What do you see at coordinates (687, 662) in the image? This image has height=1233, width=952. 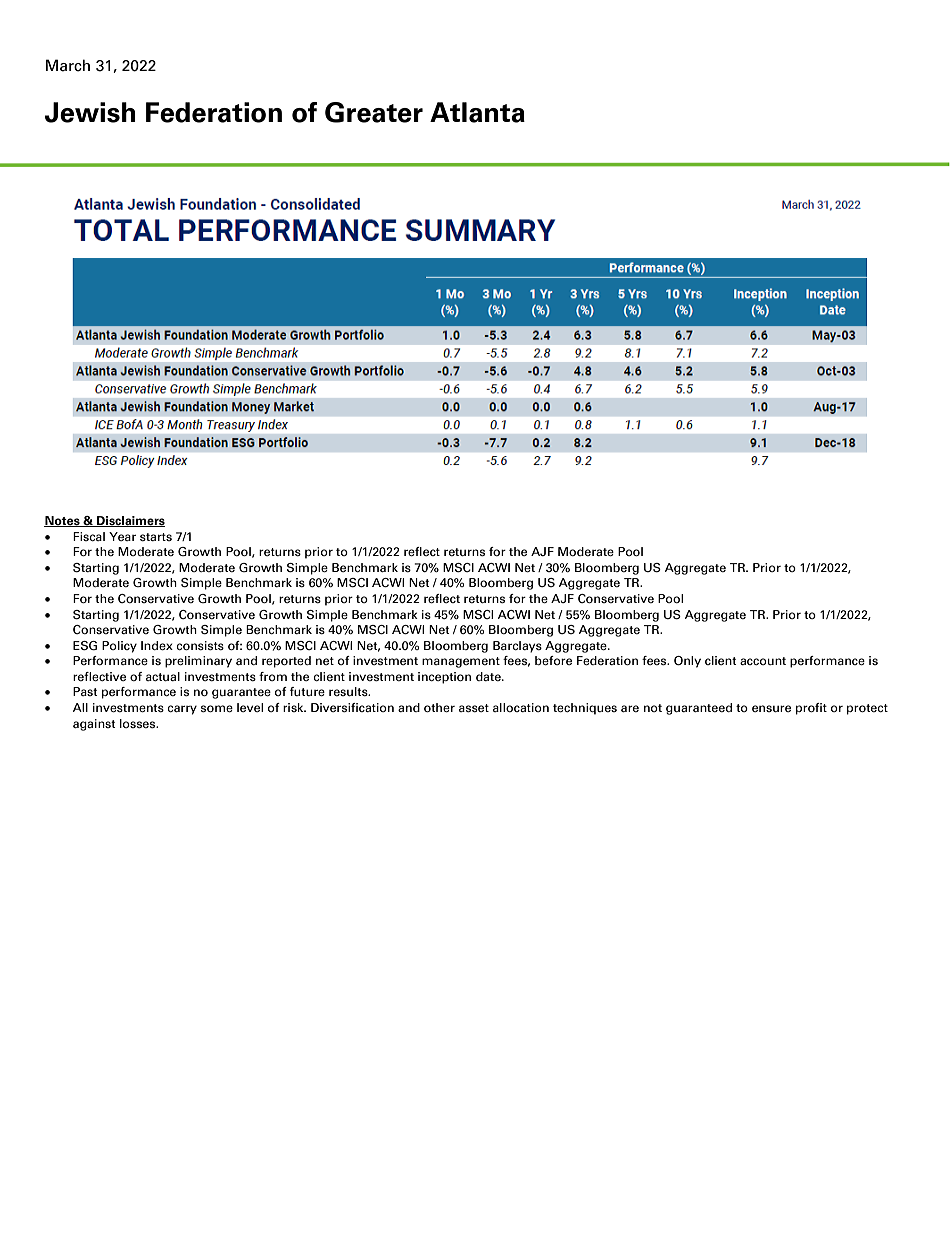 I see `Only` at bounding box center [687, 662].
